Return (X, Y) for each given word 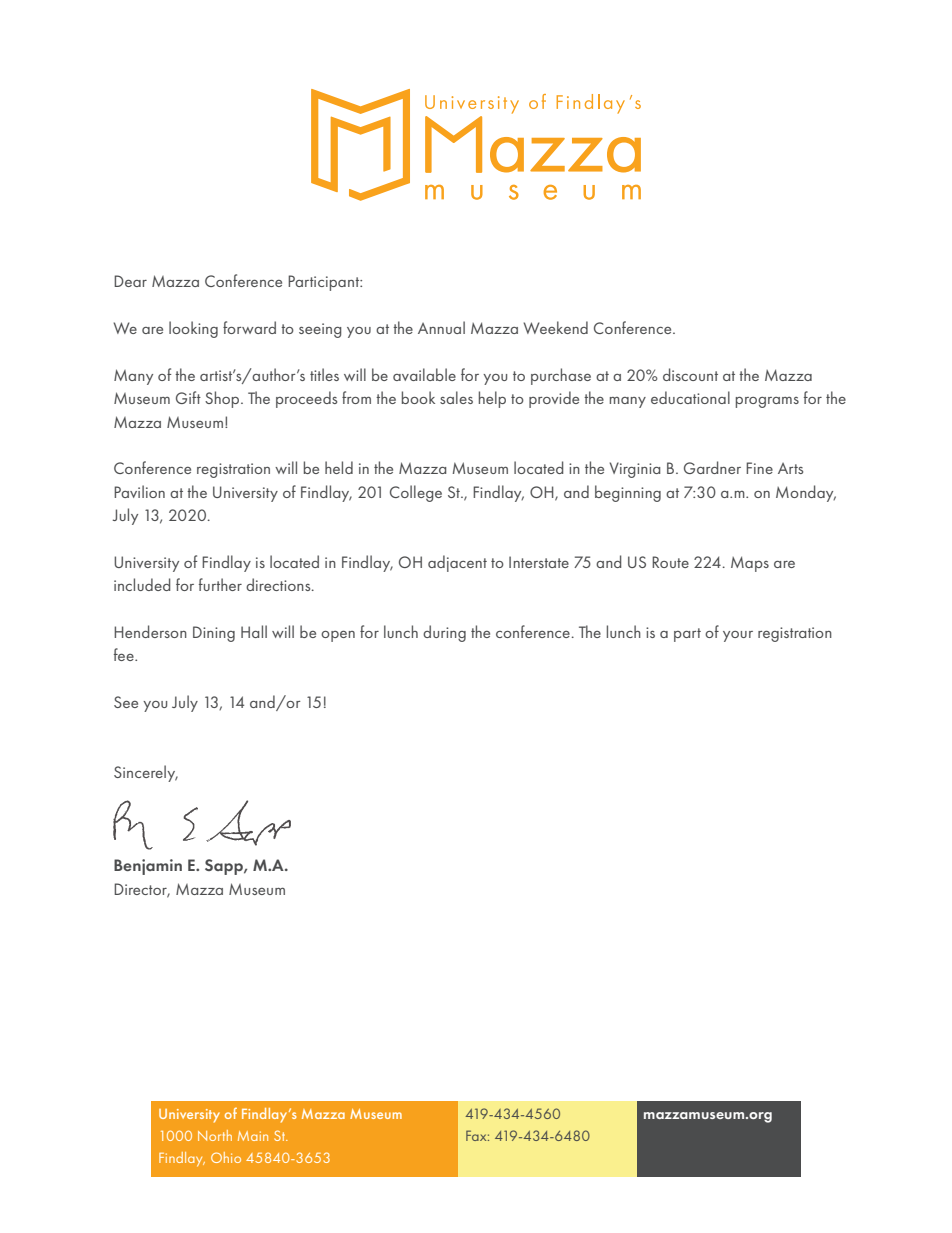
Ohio (226, 1157)
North (215, 1135)
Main (253, 1136)
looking (193, 329)
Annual (441, 327)
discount (690, 374)
